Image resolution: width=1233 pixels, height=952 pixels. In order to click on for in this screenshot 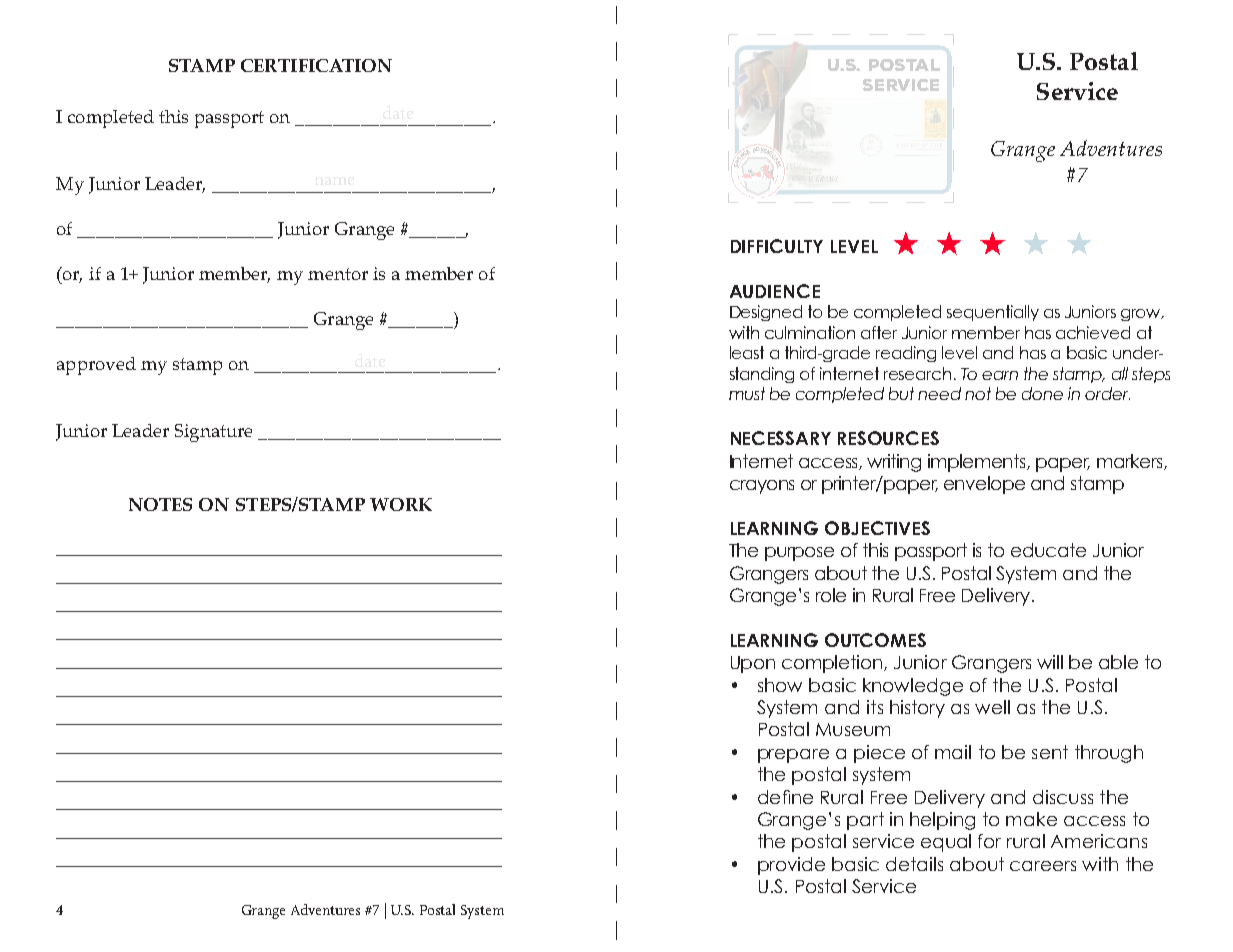, I will do `click(989, 841)`.
